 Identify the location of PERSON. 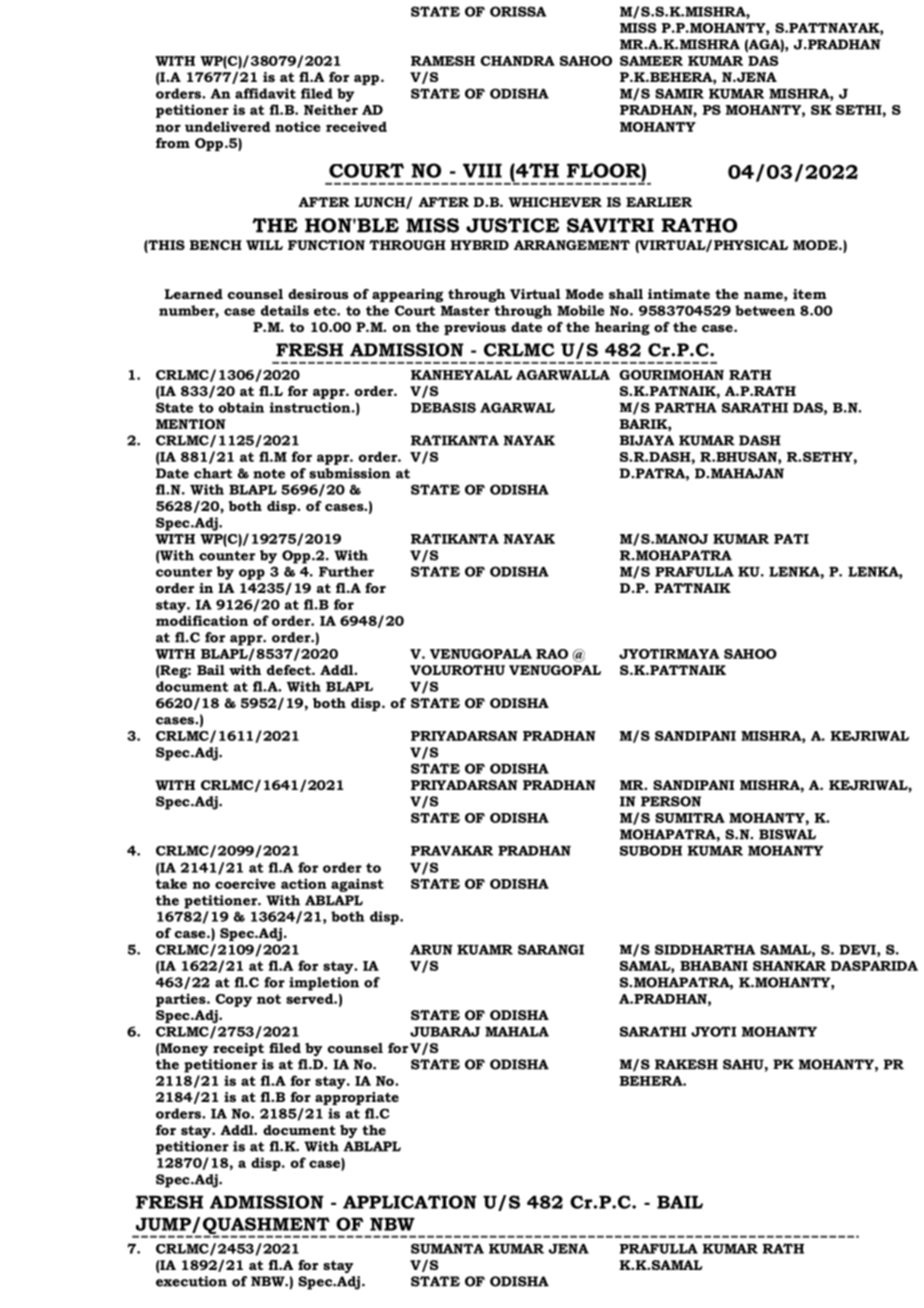
(671, 801).
